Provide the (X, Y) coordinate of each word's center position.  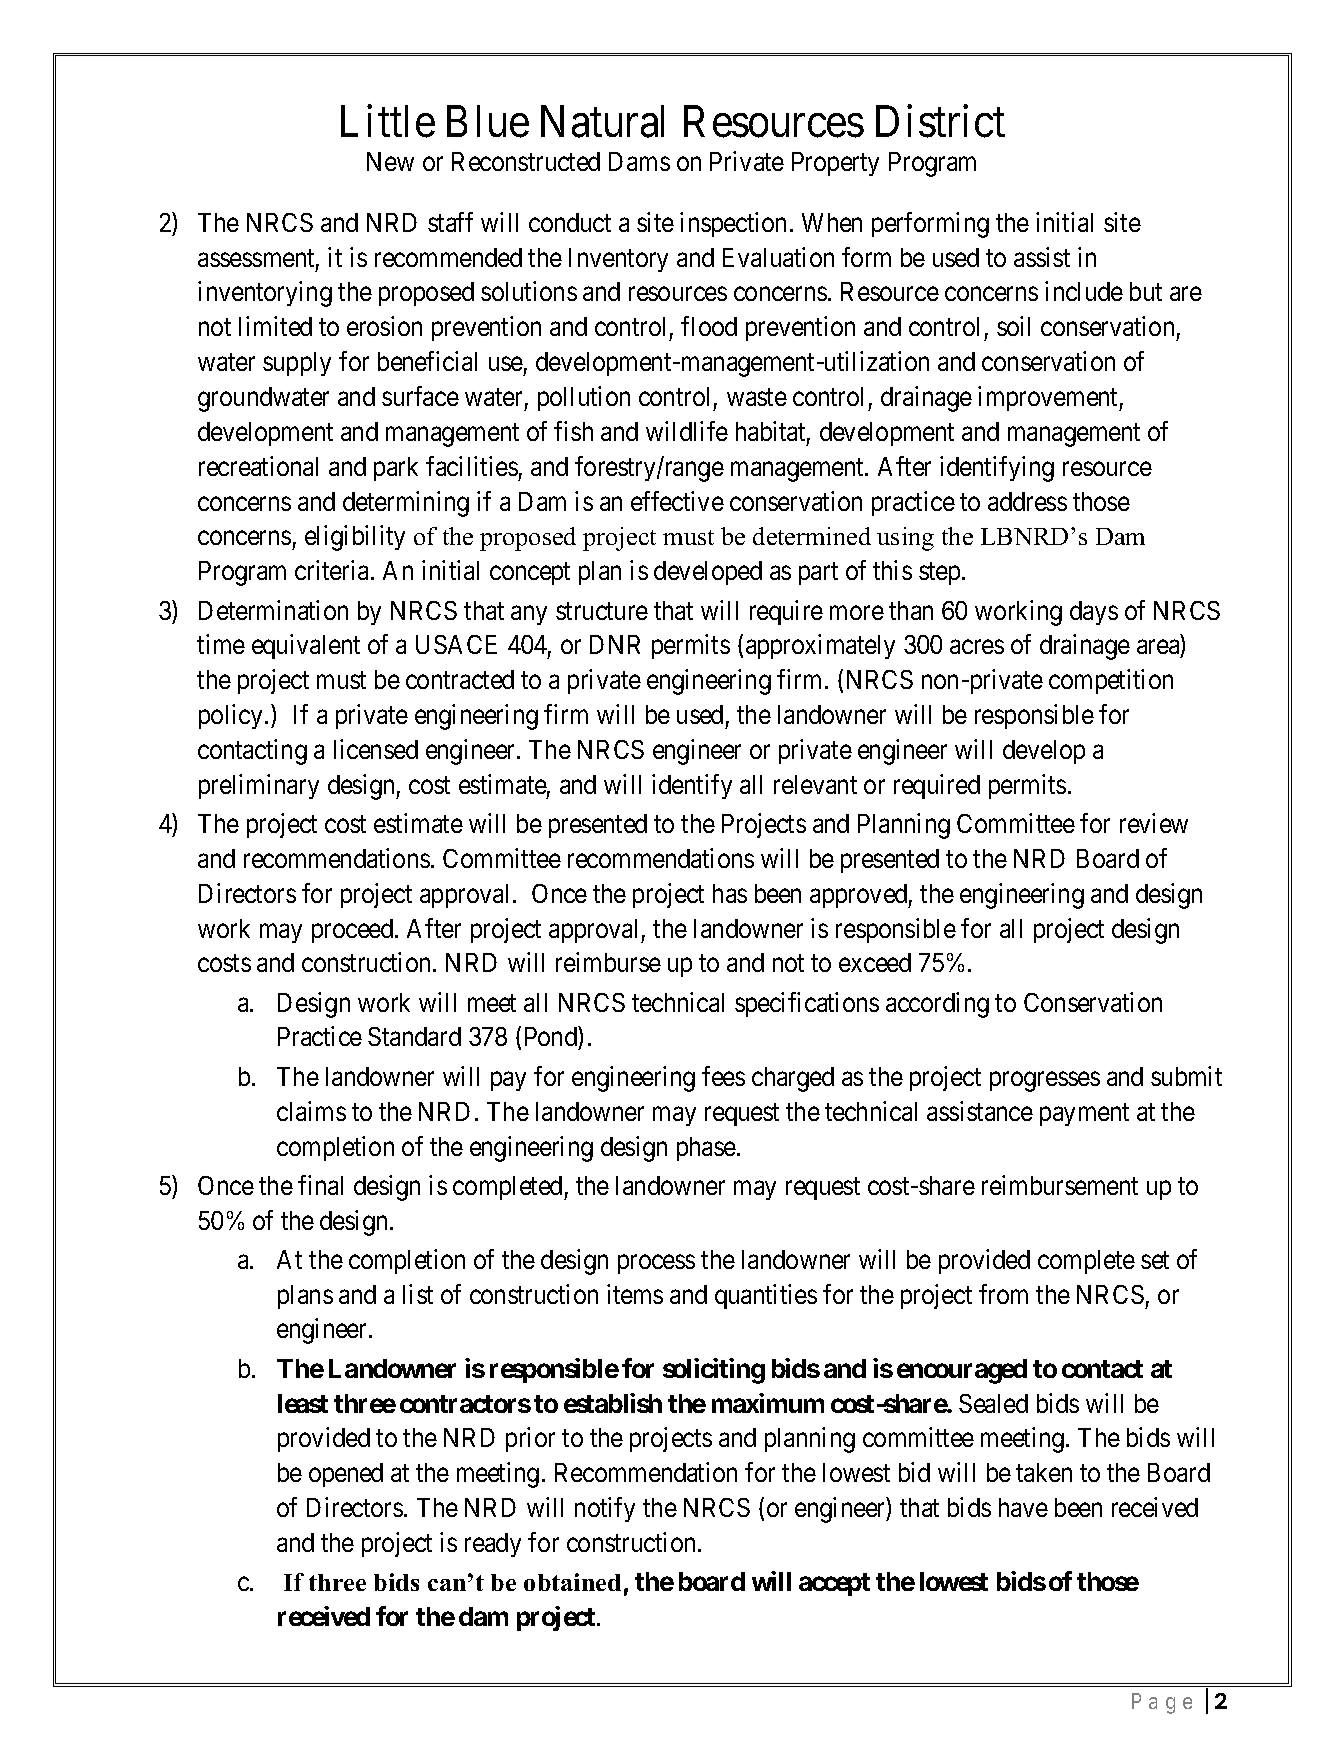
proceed (354, 931)
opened (346, 1475)
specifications (807, 1004)
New (390, 161)
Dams (639, 161)
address (1027, 501)
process (656, 1264)
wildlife (687, 431)
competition (1111, 681)
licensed (376, 749)
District (940, 121)
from (1003, 1294)
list (418, 1294)
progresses (1045, 1082)
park (396, 469)
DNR (615, 644)
